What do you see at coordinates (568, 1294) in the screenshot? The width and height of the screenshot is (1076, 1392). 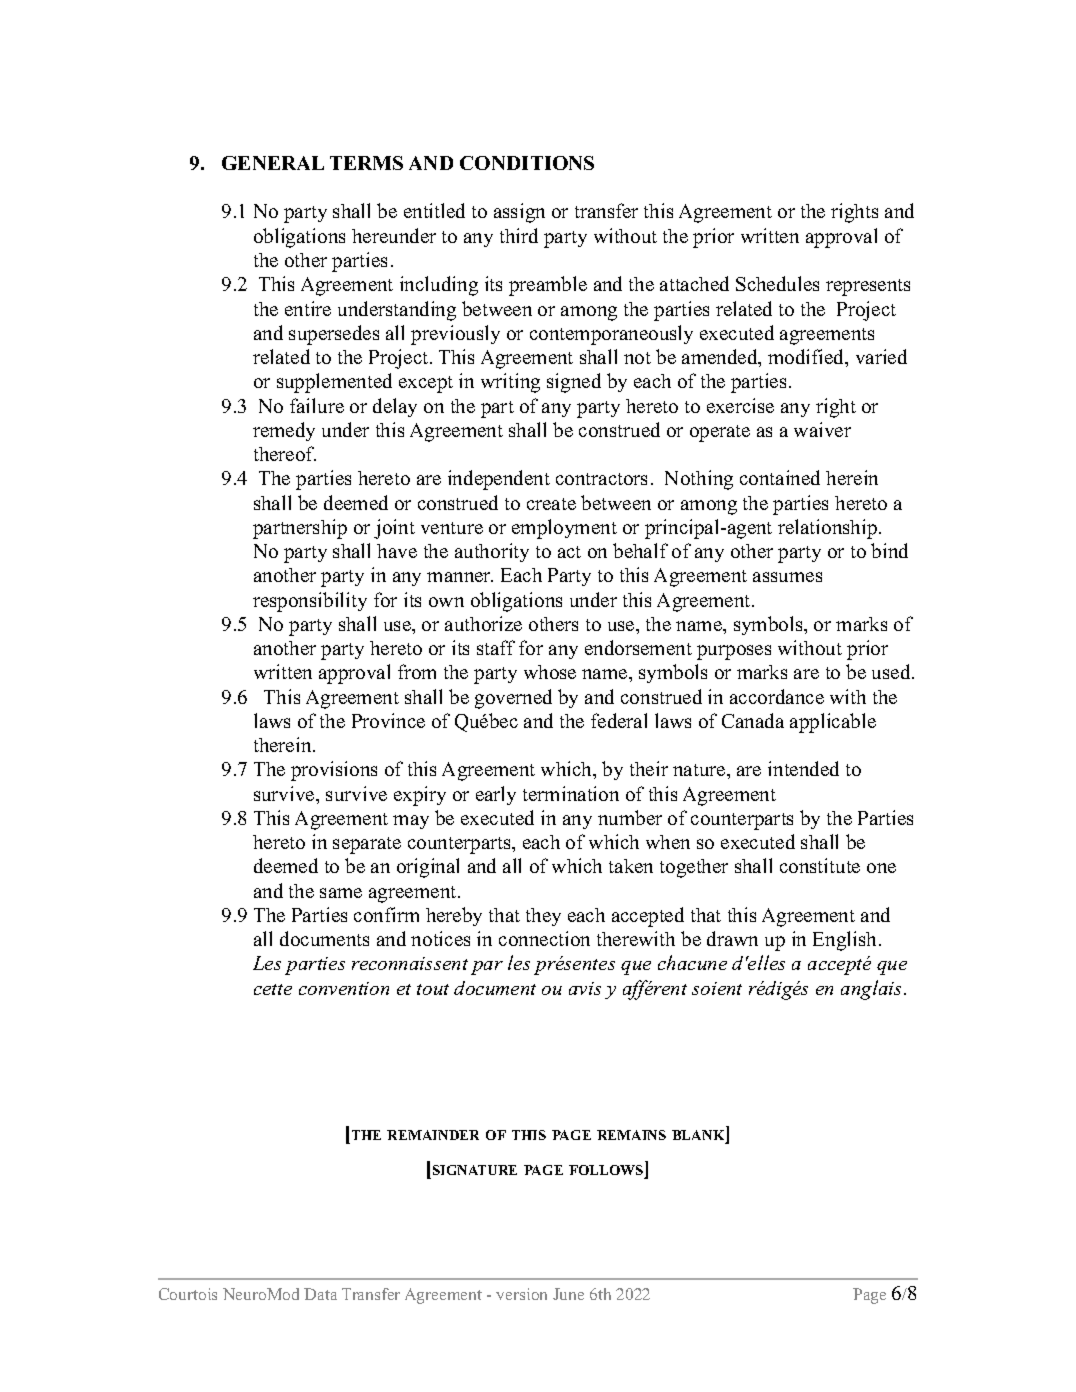 I see `June` at bounding box center [568, 1294].
